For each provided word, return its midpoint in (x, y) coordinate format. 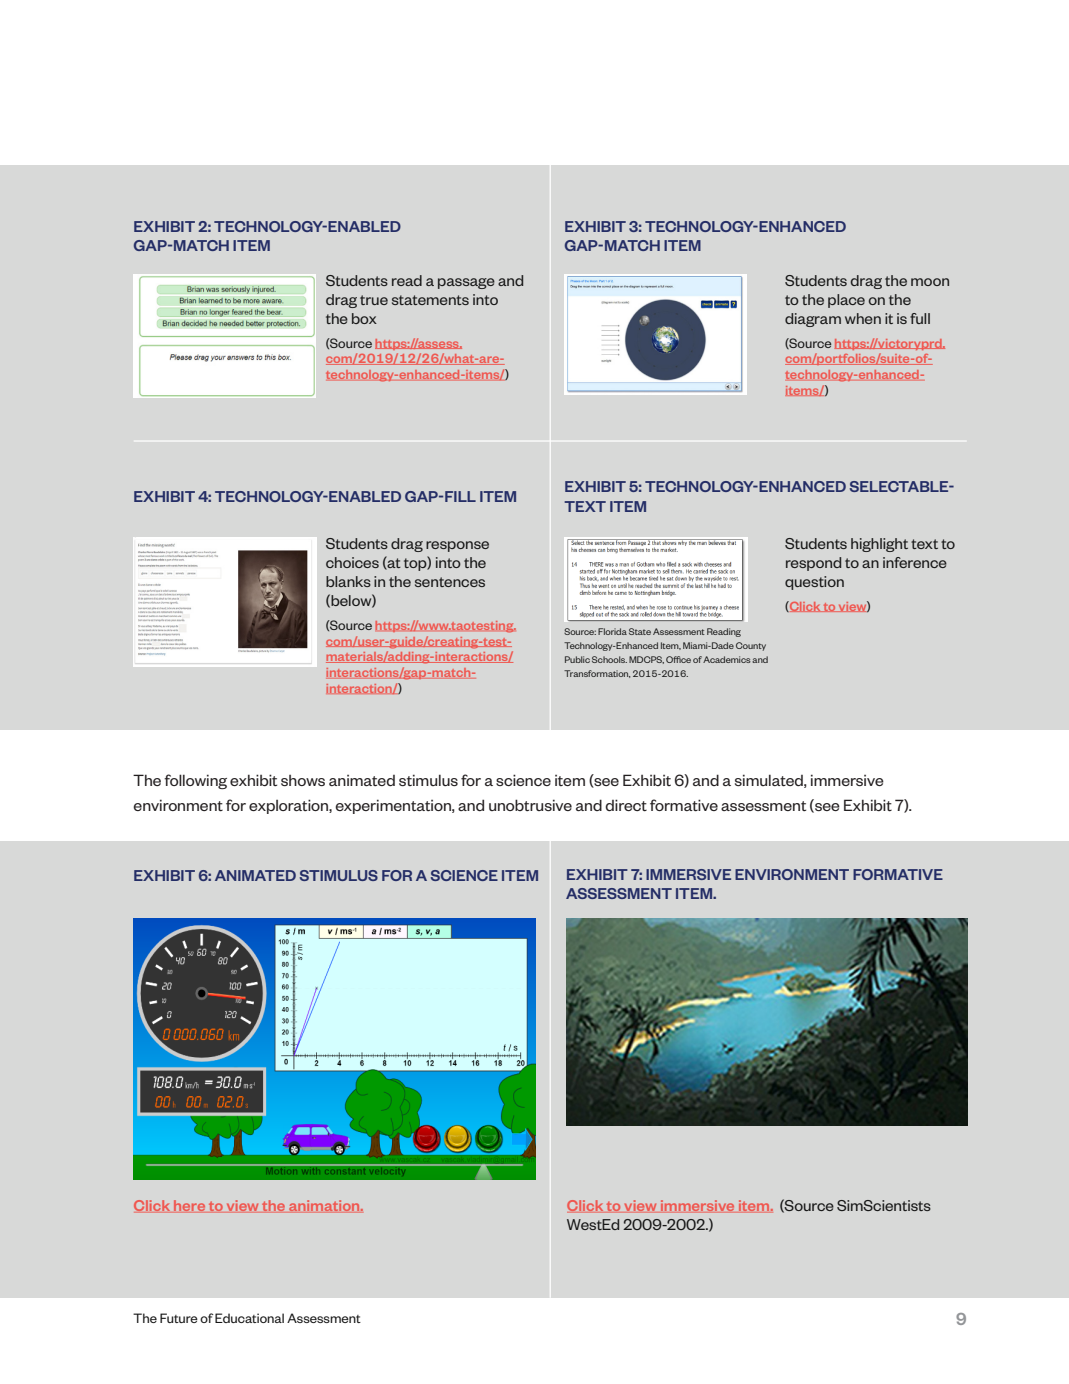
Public (577, 659)
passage (466, 283)
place (846, 301)
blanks (348, 581)
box (364, 318)
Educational (249, 1318)
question (814, 583)
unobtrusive (530, 805)
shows (303, 780)
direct (626, 805)
